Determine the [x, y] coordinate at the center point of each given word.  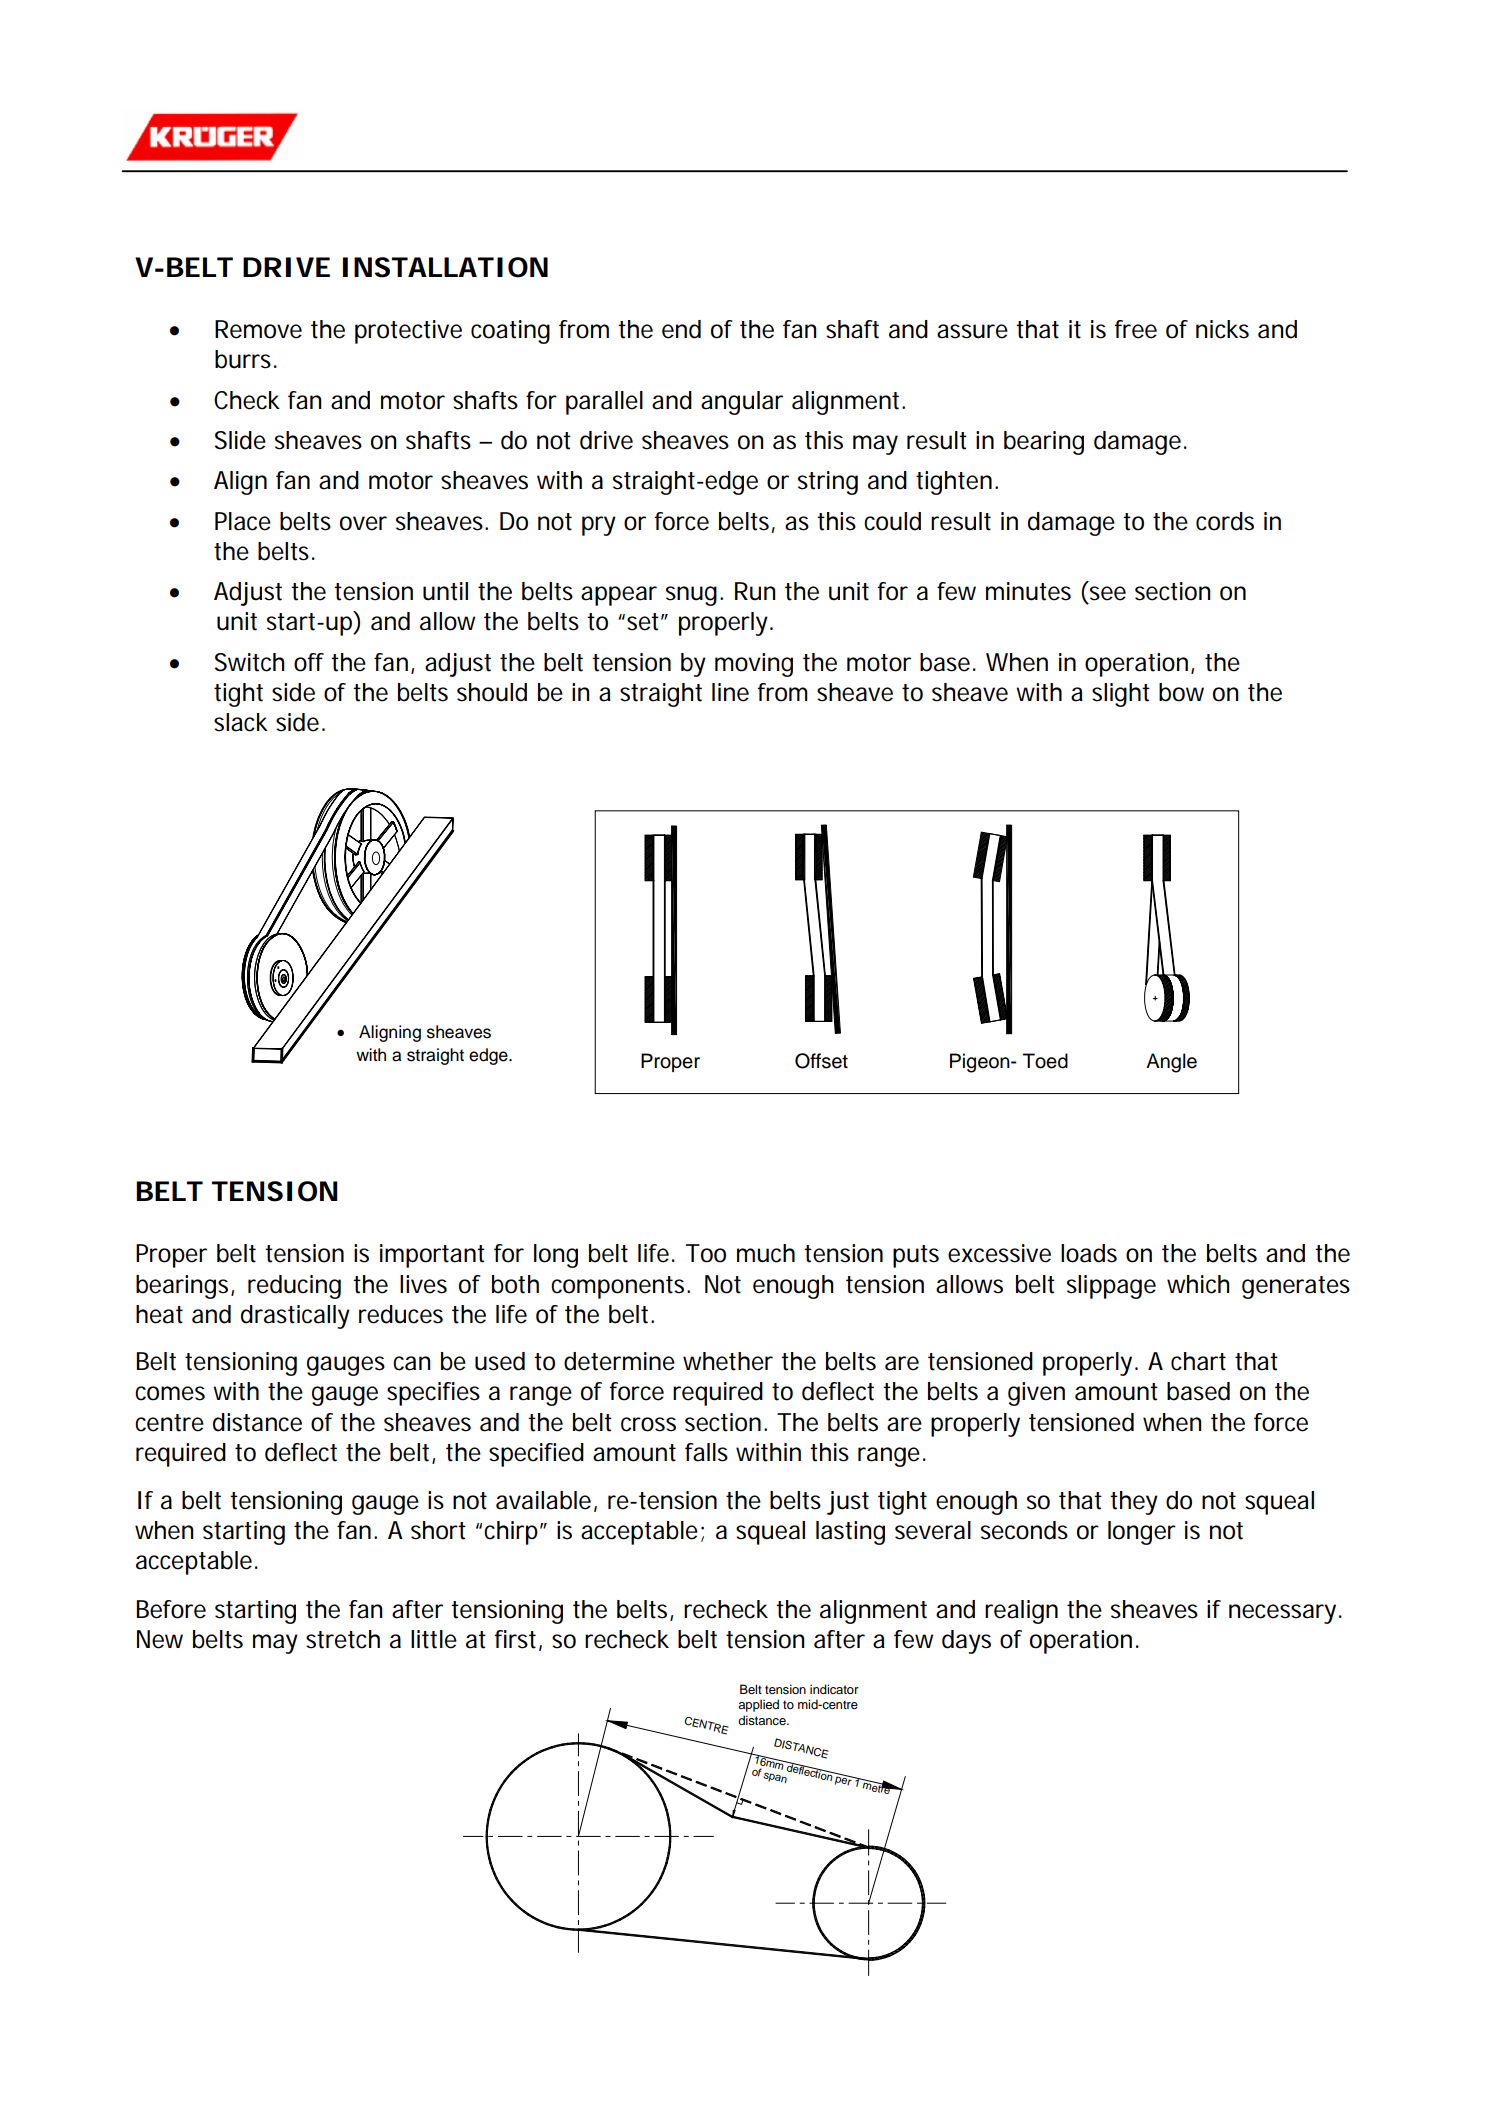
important [432, 1256]
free [1135, 329]
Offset [821, 1061]
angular [742, 403]
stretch [343, 1639]
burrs [243, 359]
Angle [1171, 1063]
